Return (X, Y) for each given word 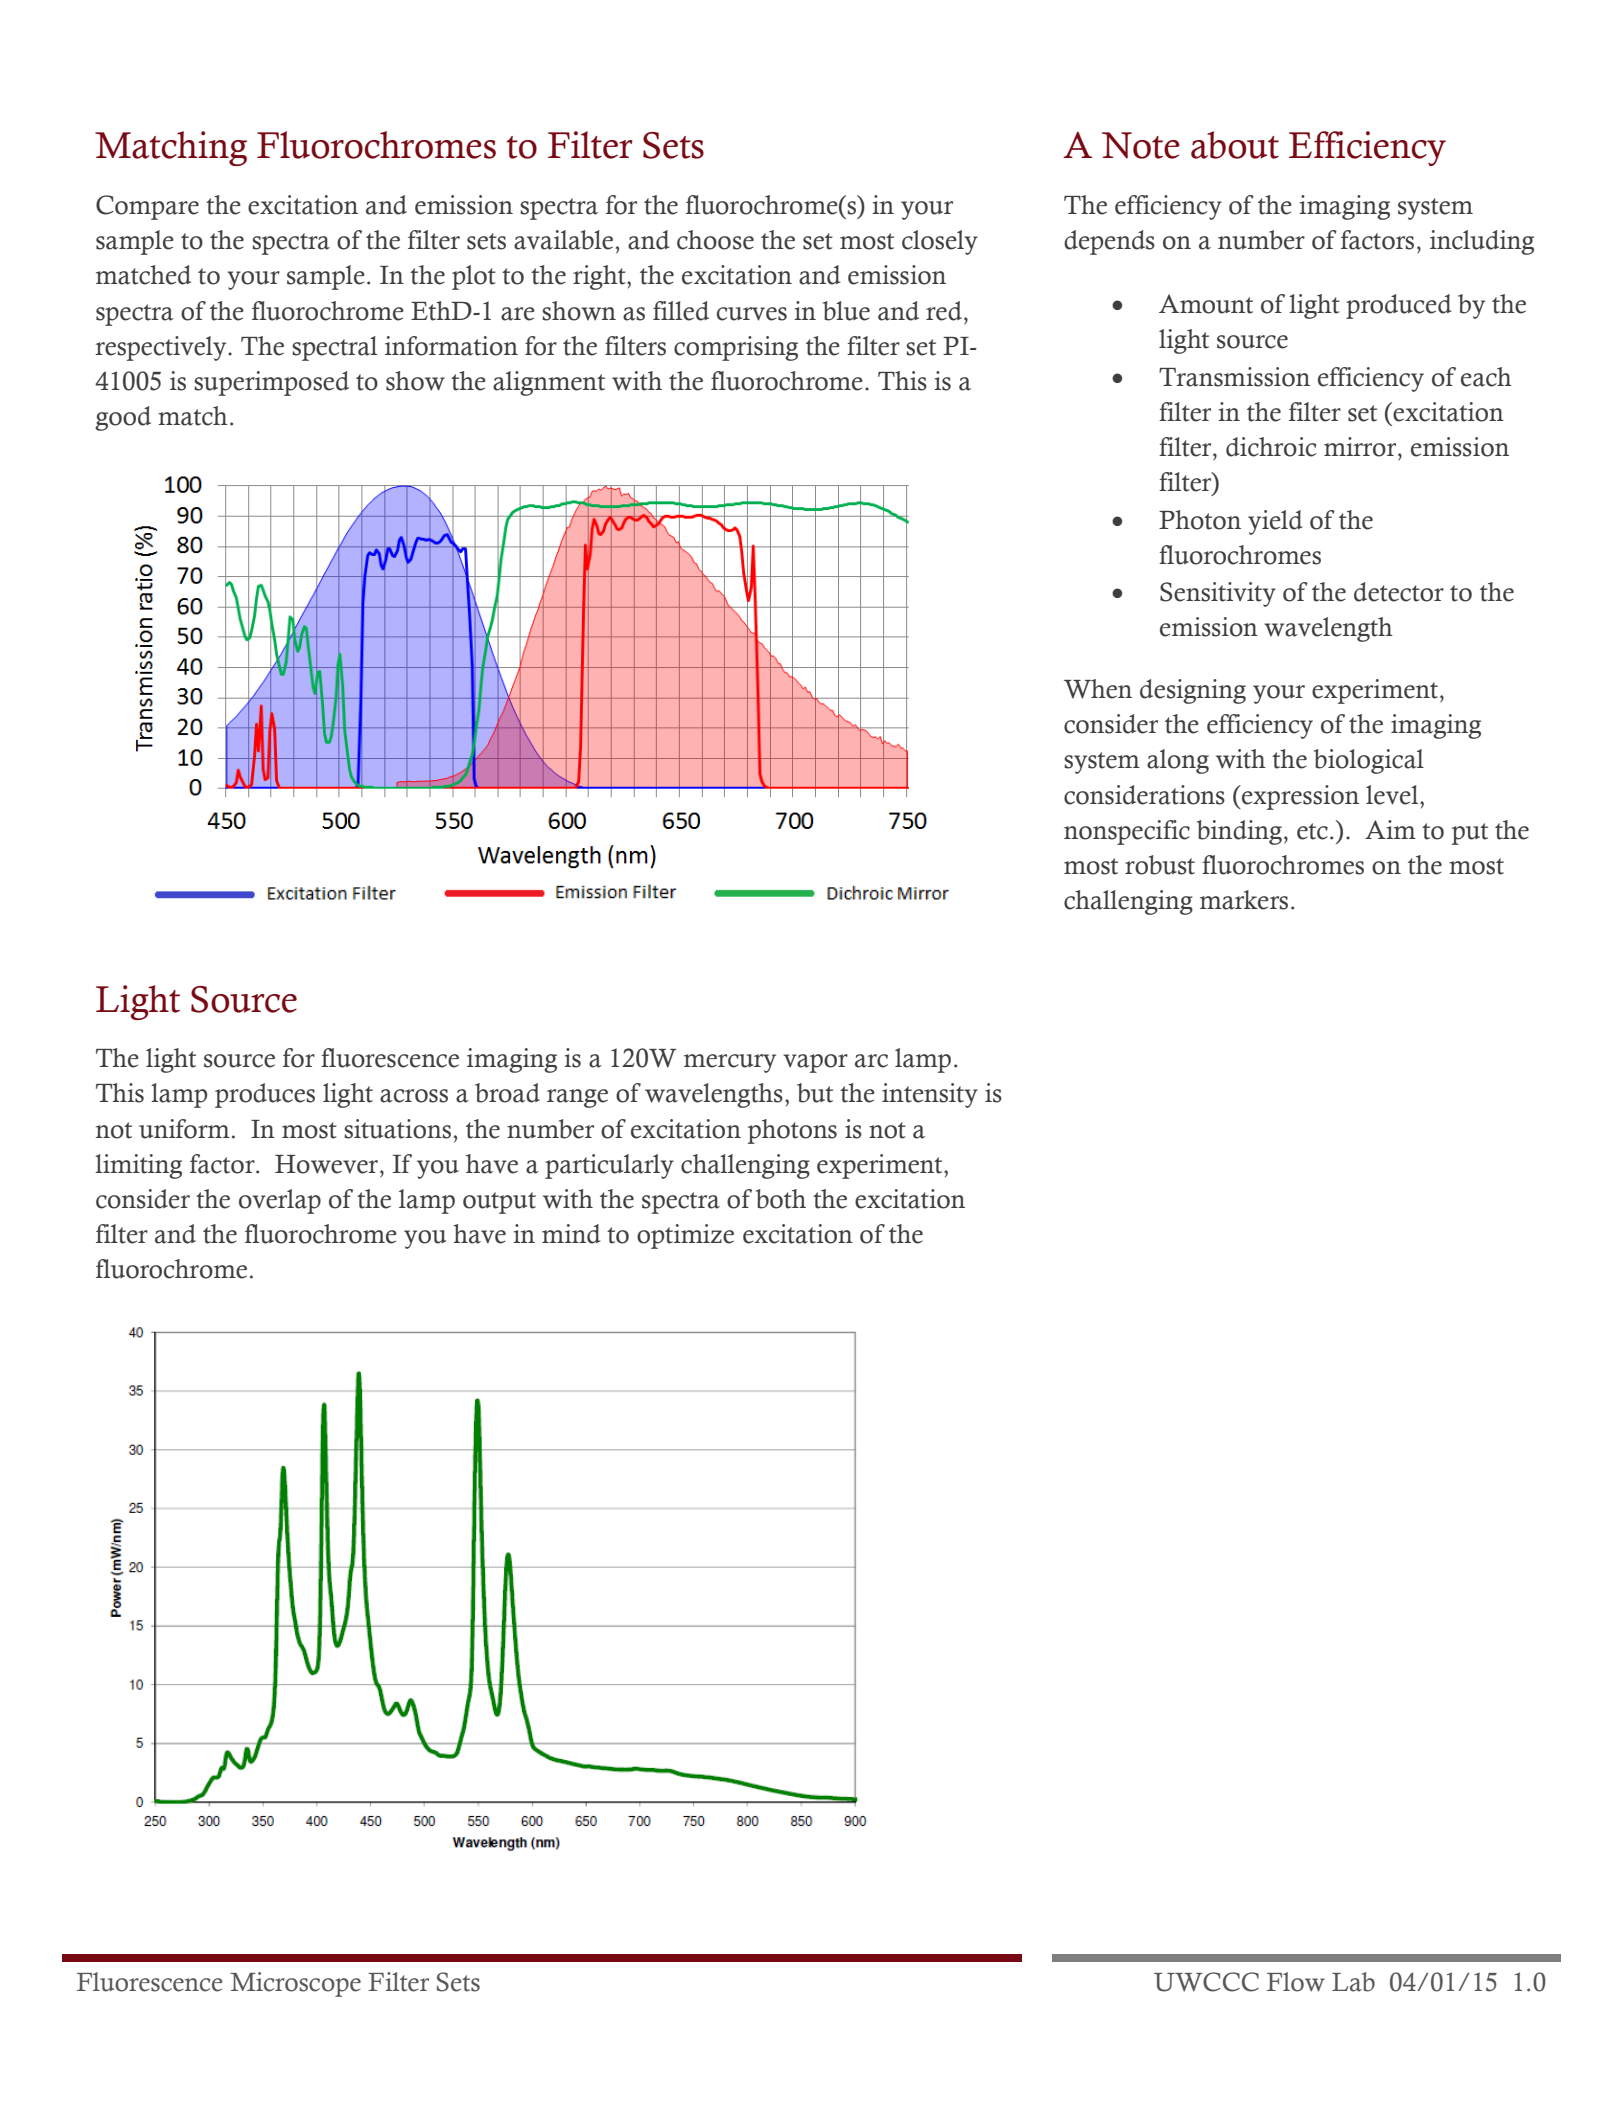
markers (1244, 900)
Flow (1296, 1982)
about (1235, 145)
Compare (147, 207)
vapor (815, 1063)
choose (715, 240)
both (781, 1199)
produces (265, 1095)
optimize (685, 1236)
